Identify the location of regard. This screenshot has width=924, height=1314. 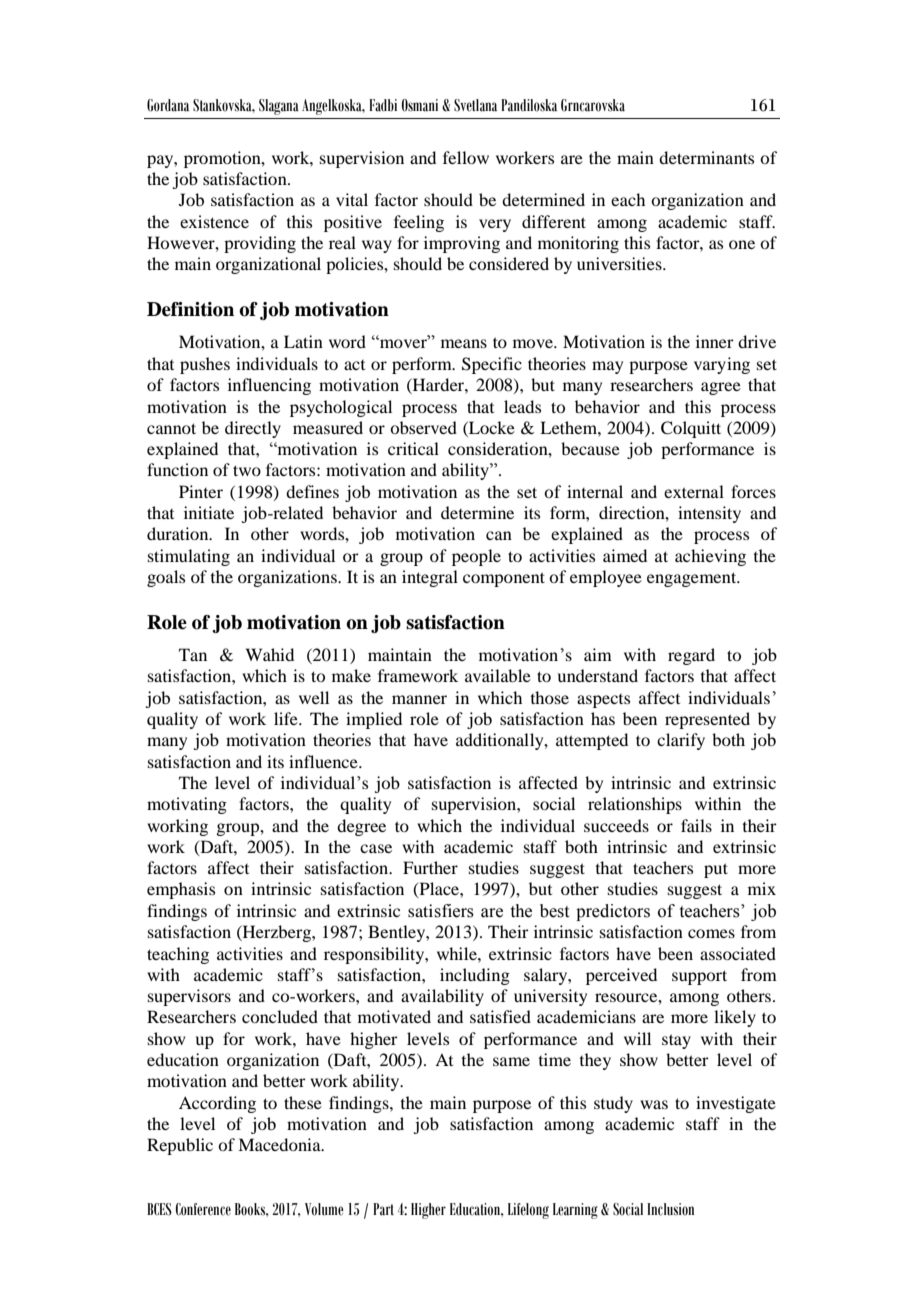
(691, 656).
